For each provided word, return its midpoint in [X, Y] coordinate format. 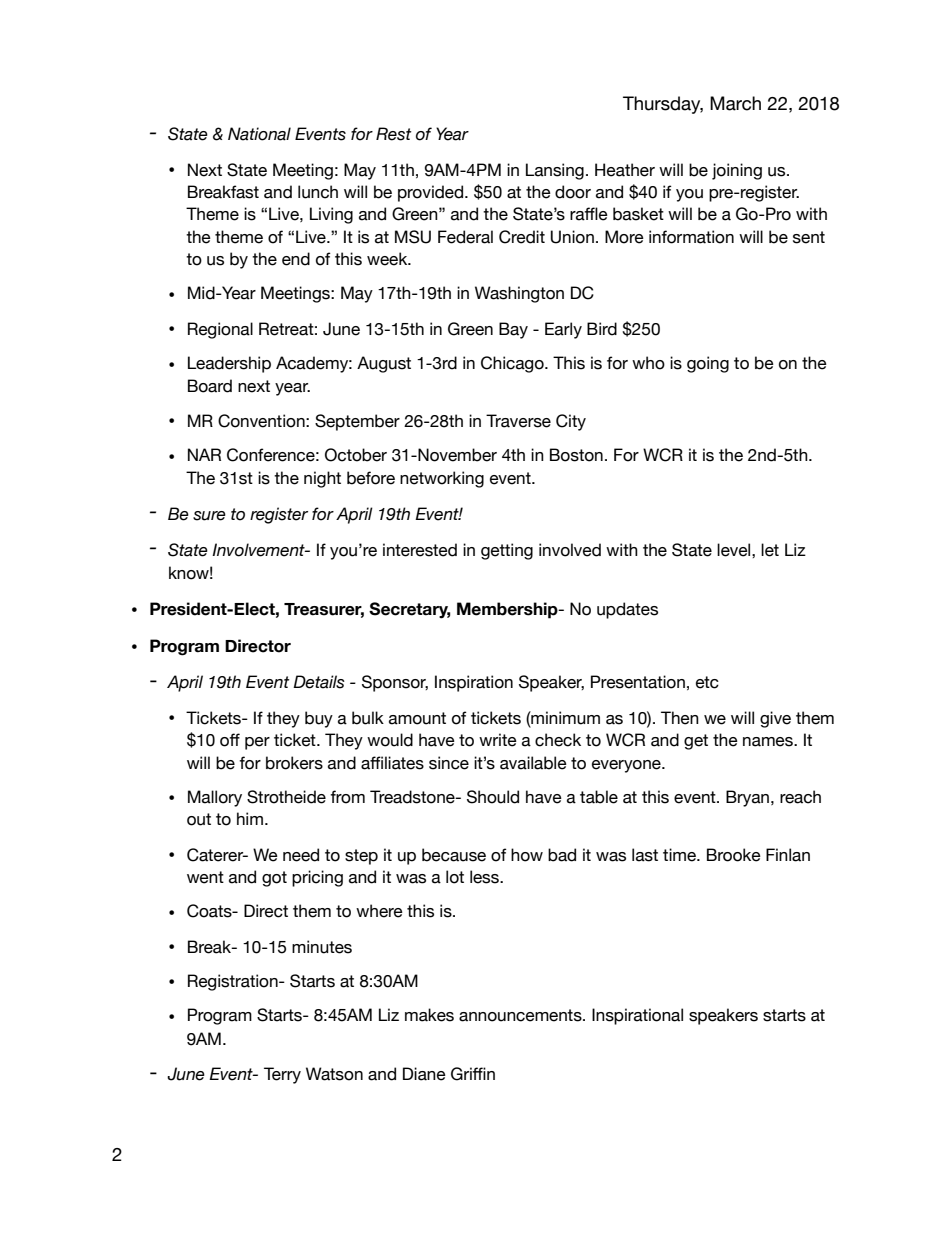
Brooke [734, 855]
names [769, 742]
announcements [521, 1015]
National [259, 134]
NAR [204, 454]
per [257, 743]
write [498, 740]
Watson [334, 1074]
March [735, 103]
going [708, 364]
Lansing [555, 171]
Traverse [518, 421]
